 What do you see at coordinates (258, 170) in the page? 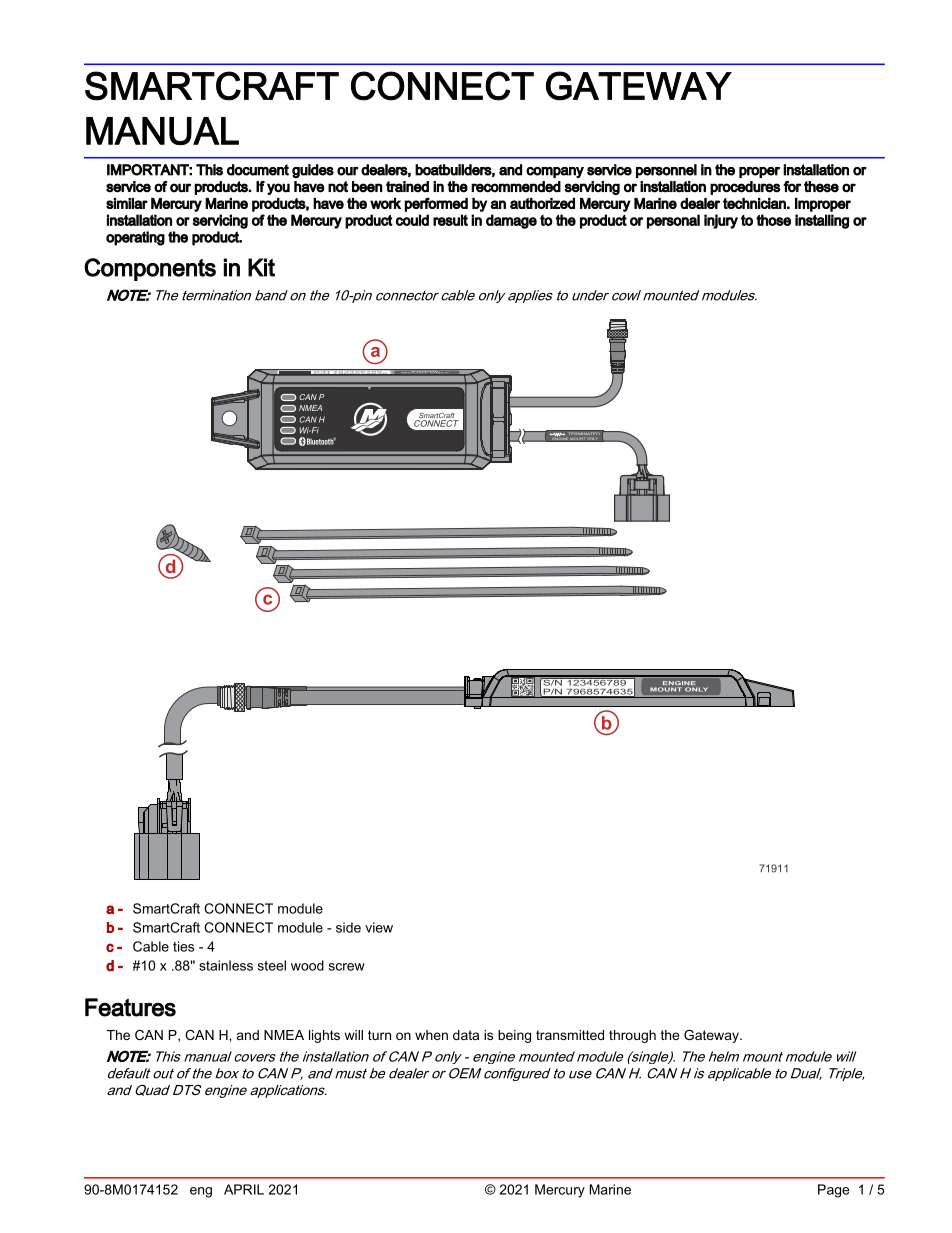
I see `document` at bounding box center [258, 170].
